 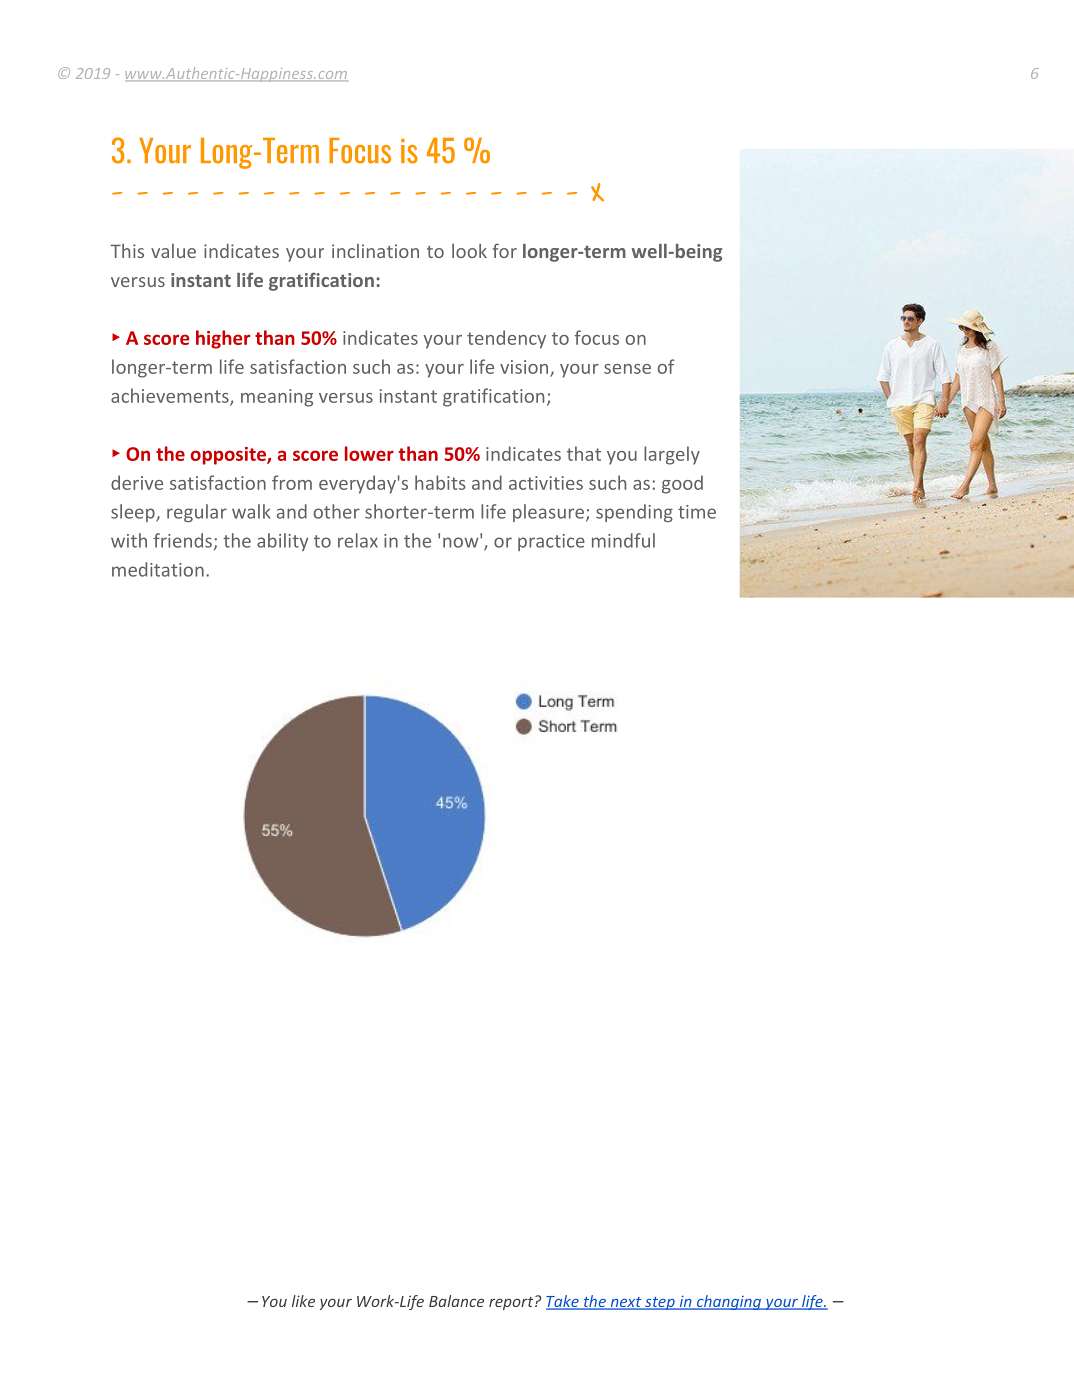 What do you see at coordinates (158, 569) in the screenshot?
I see `meditation` at bounding box center [158, 569].
